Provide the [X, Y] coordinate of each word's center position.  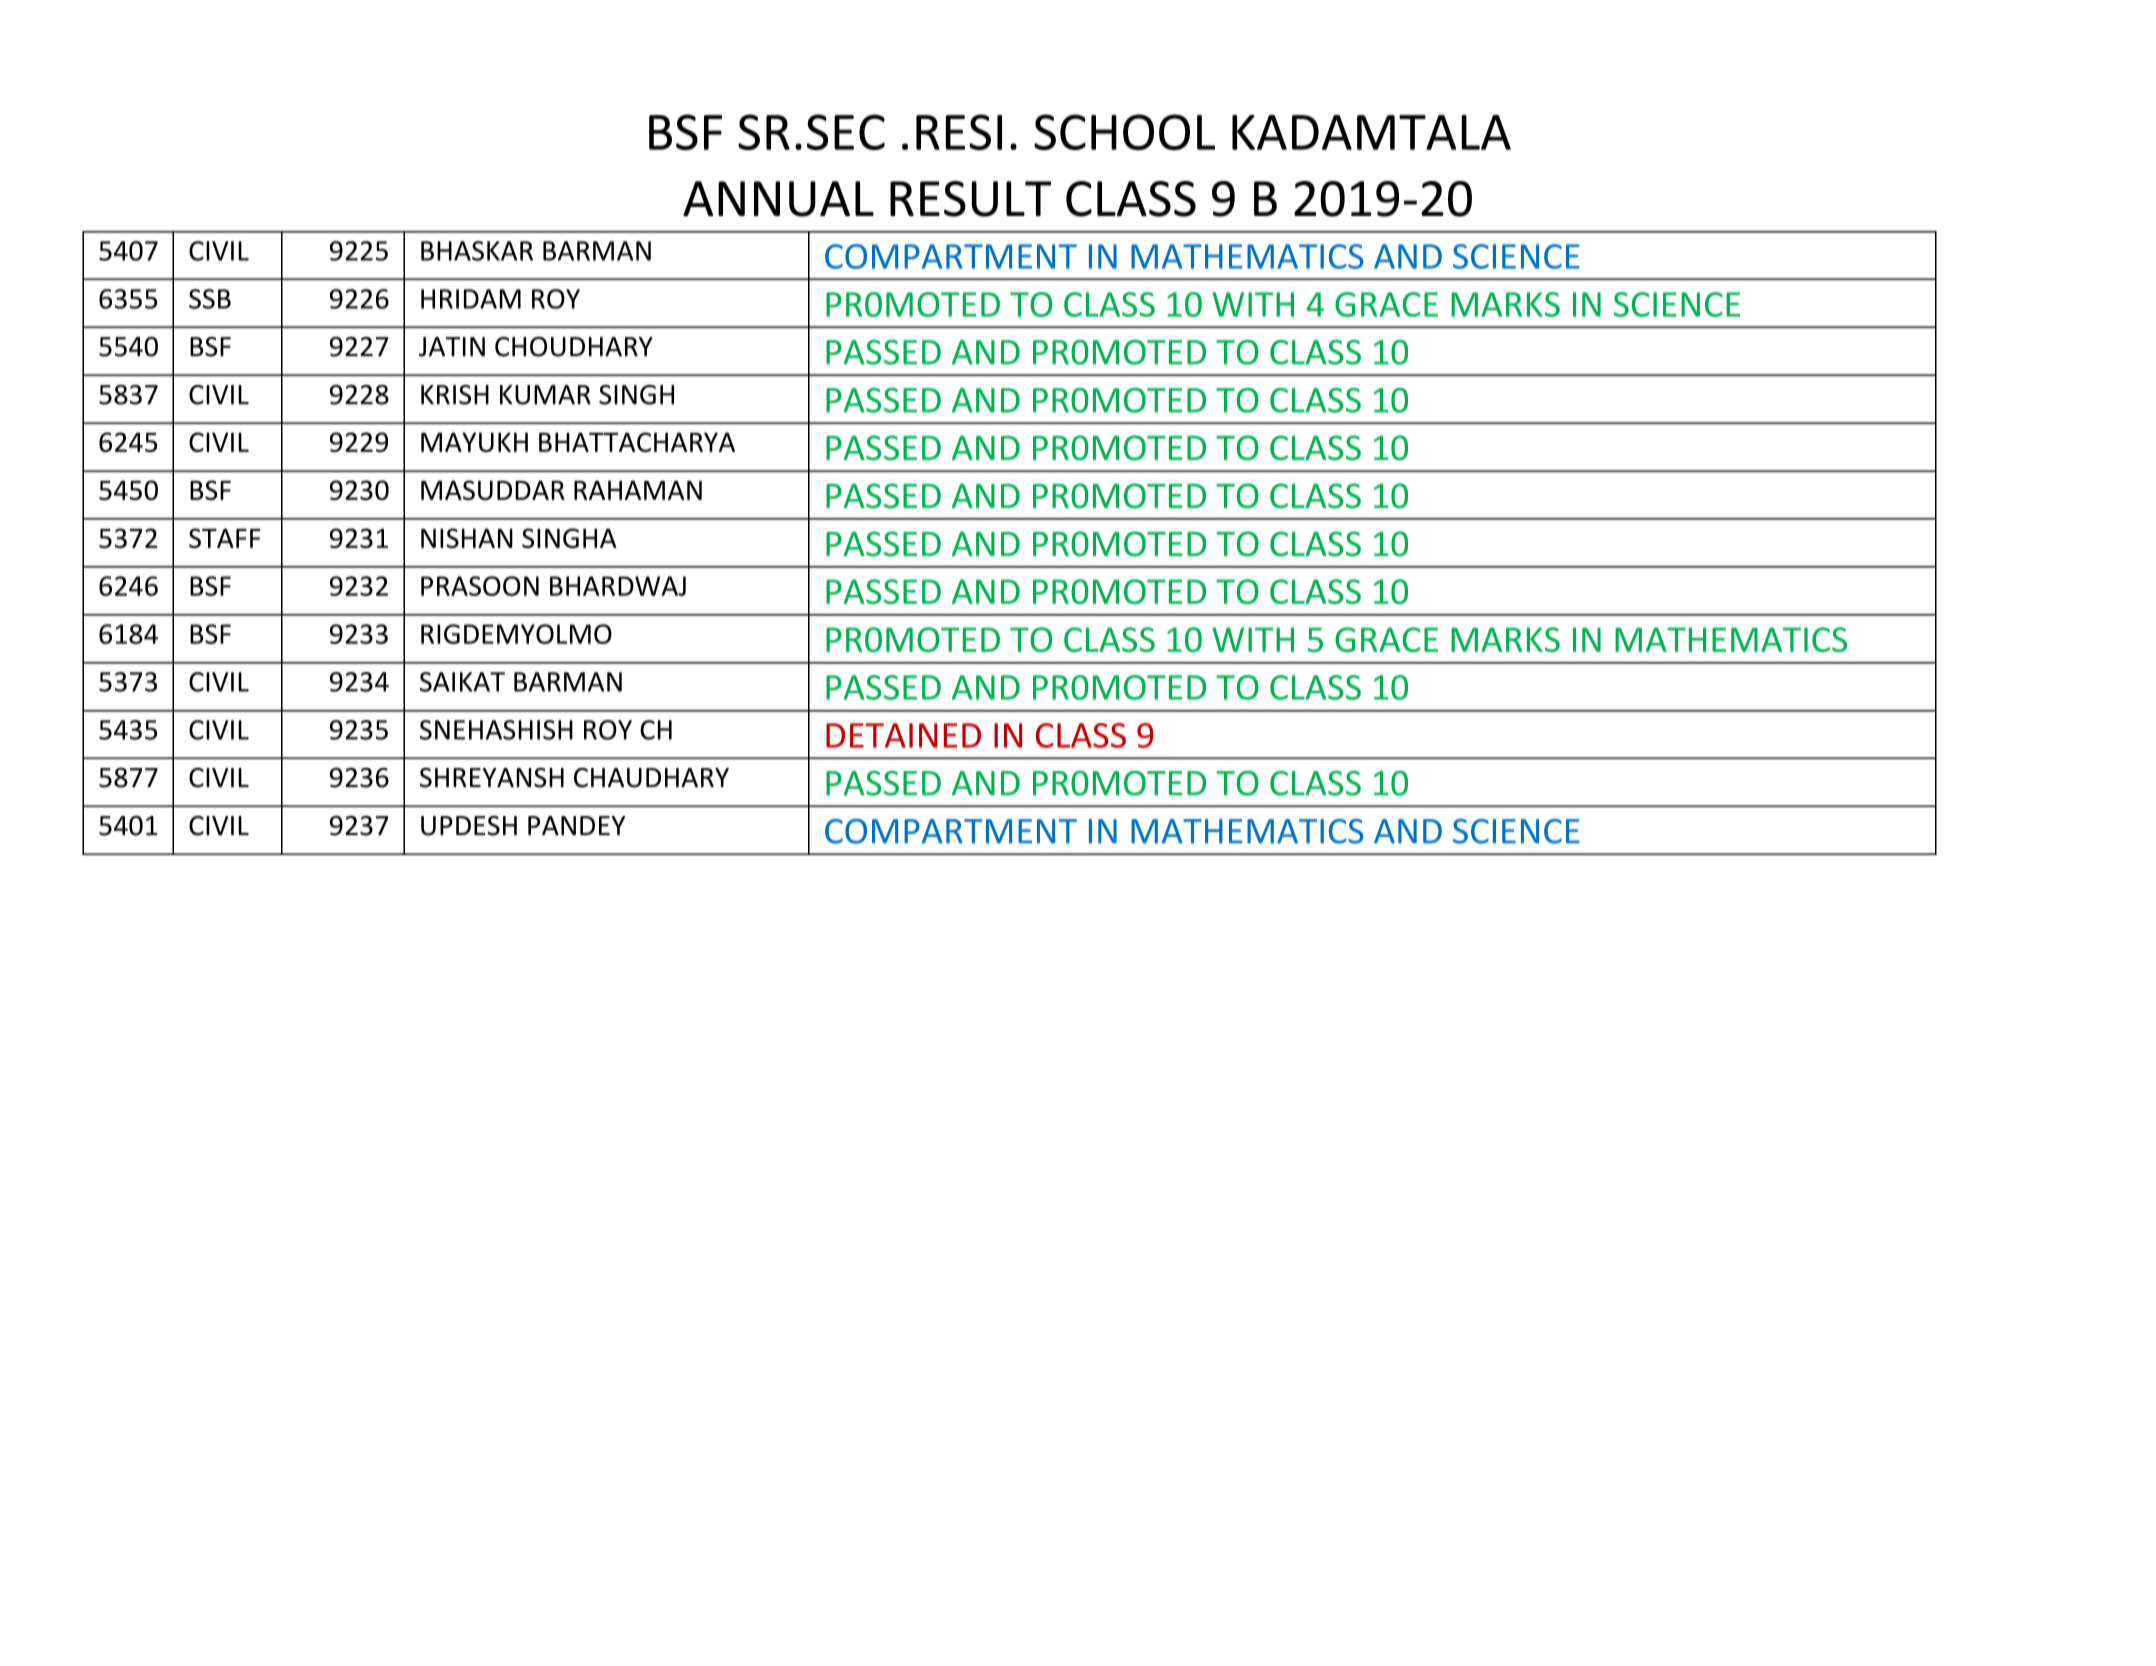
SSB [210, 299]
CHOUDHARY [574, 347]
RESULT [970, 199]
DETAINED [903, 735]
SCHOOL [1124, 132]
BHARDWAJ [618, 586]
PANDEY [577, 825]
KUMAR [545, 395]
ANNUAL [778, 199]
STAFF [224, 538]
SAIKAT [462, 682]
